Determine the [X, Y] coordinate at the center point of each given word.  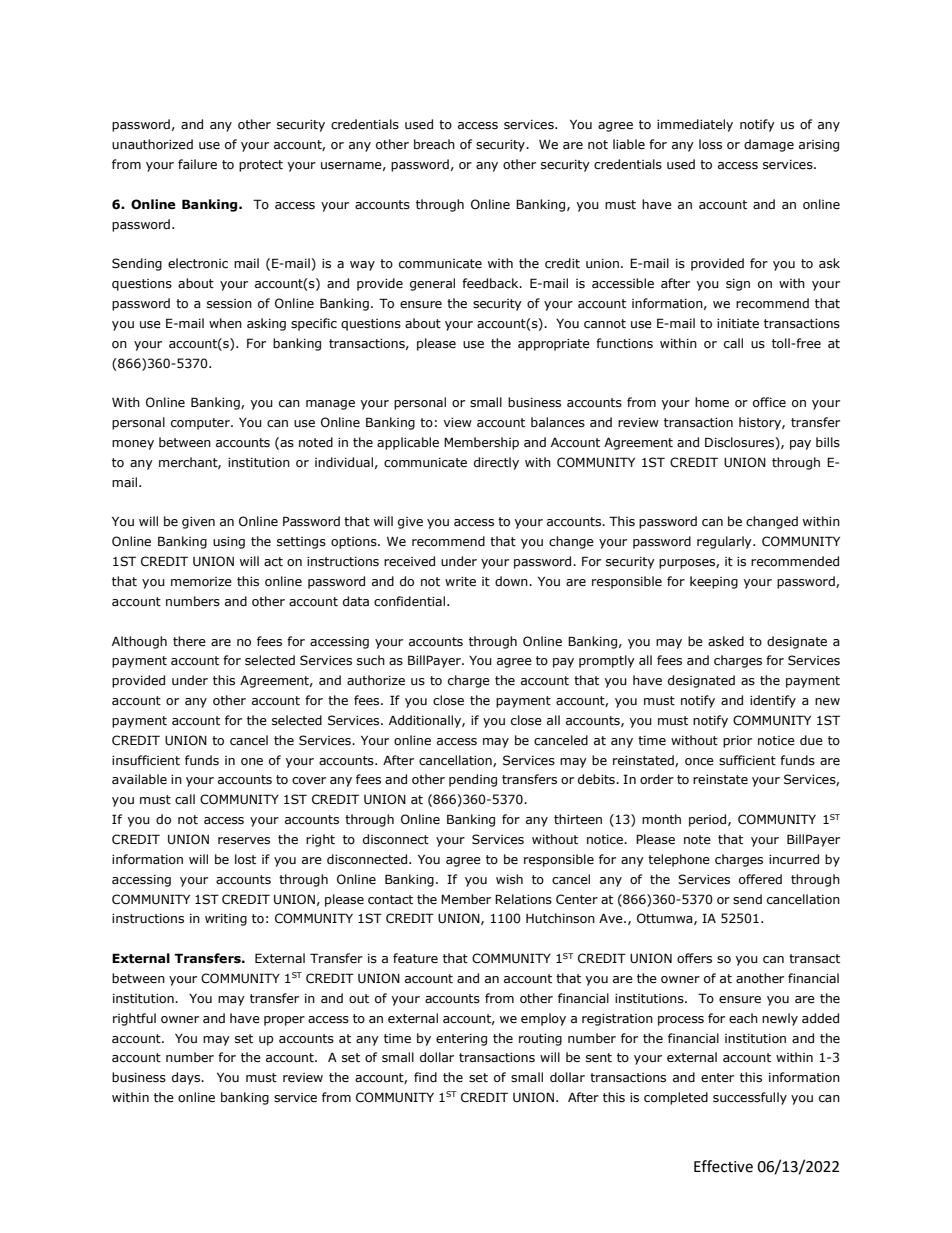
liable [629, 144]
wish [509, 879]
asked [726, 641]
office [769, 402]
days [187, 1078]
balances [558, 422]
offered [760, 879]
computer [201, 424]
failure [197, 164]
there [189, 641]
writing [226, 920]
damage [769, 145]
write [460, 582]
